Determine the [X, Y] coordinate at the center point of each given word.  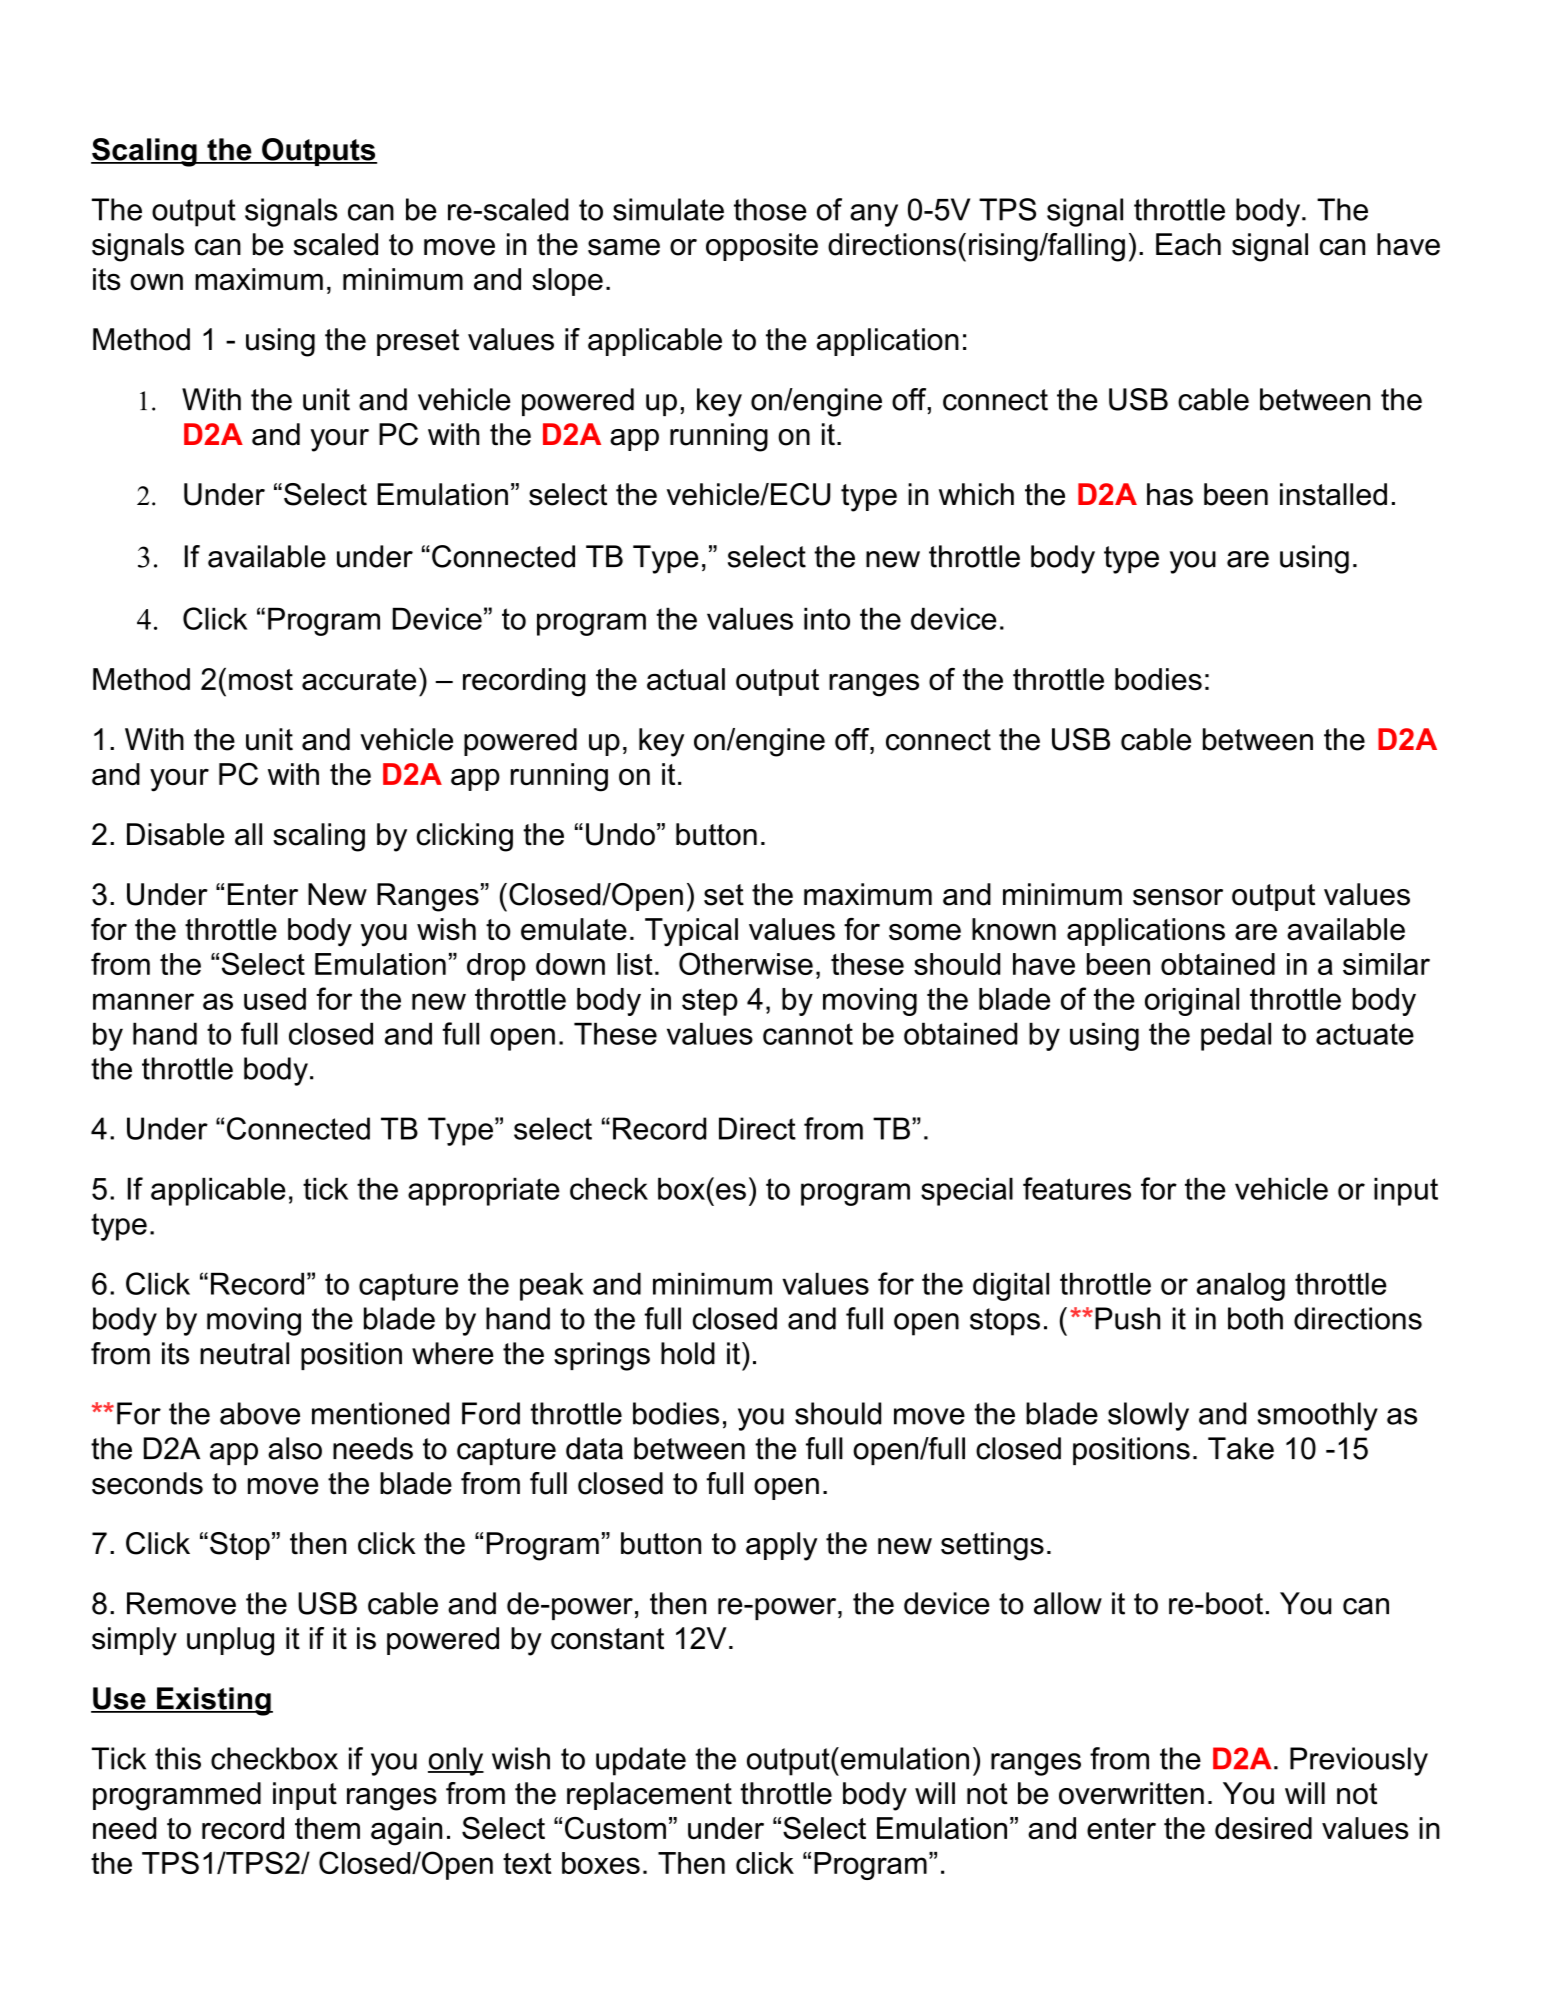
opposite [762, 247]
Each [1188, 244]
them [327, 1828]
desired [1263, 1828]
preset [418, 342]
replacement [649, 1796]
